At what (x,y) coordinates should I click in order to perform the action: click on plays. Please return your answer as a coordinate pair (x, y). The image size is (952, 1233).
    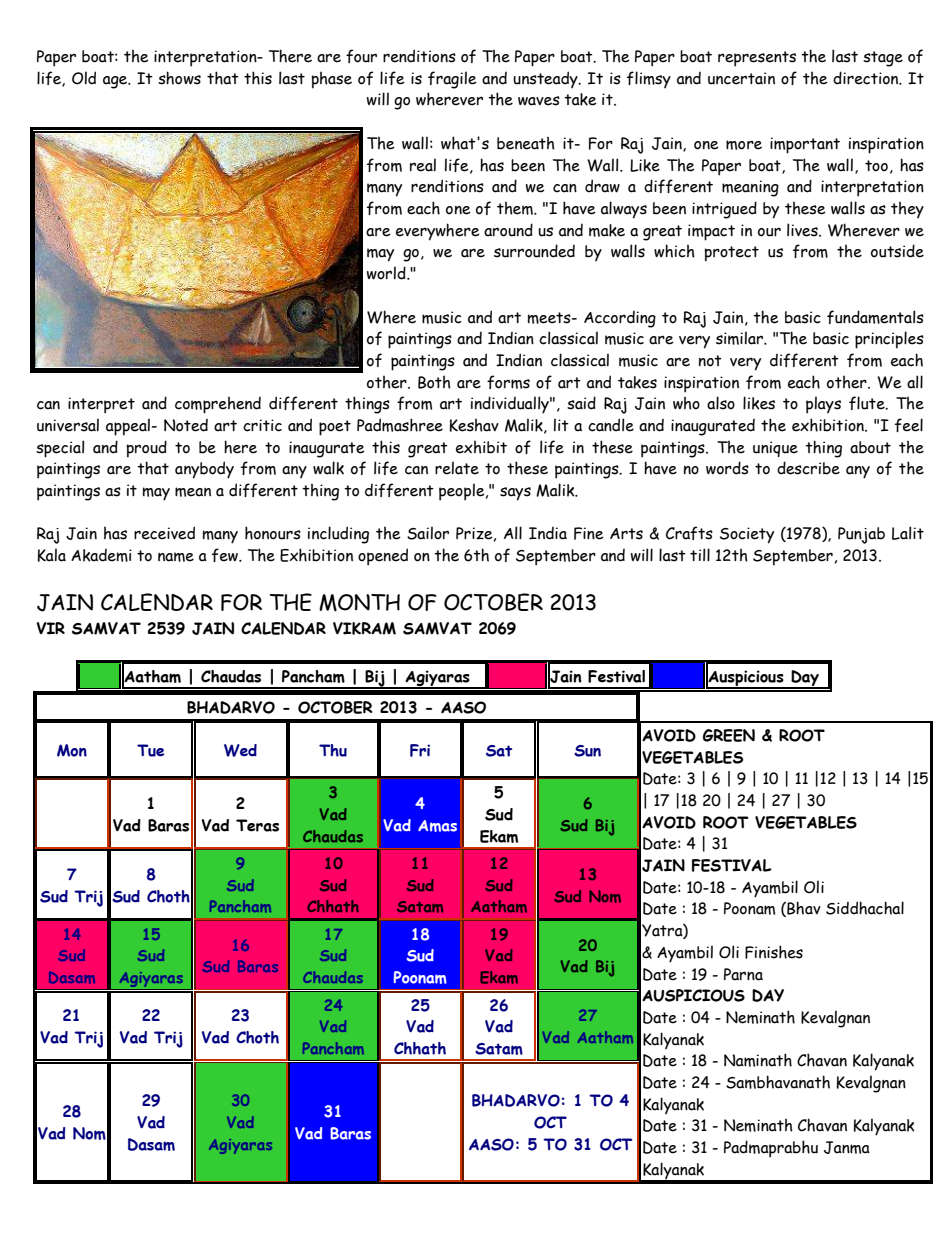
    Looking at the image, I should click on (823, 405).
